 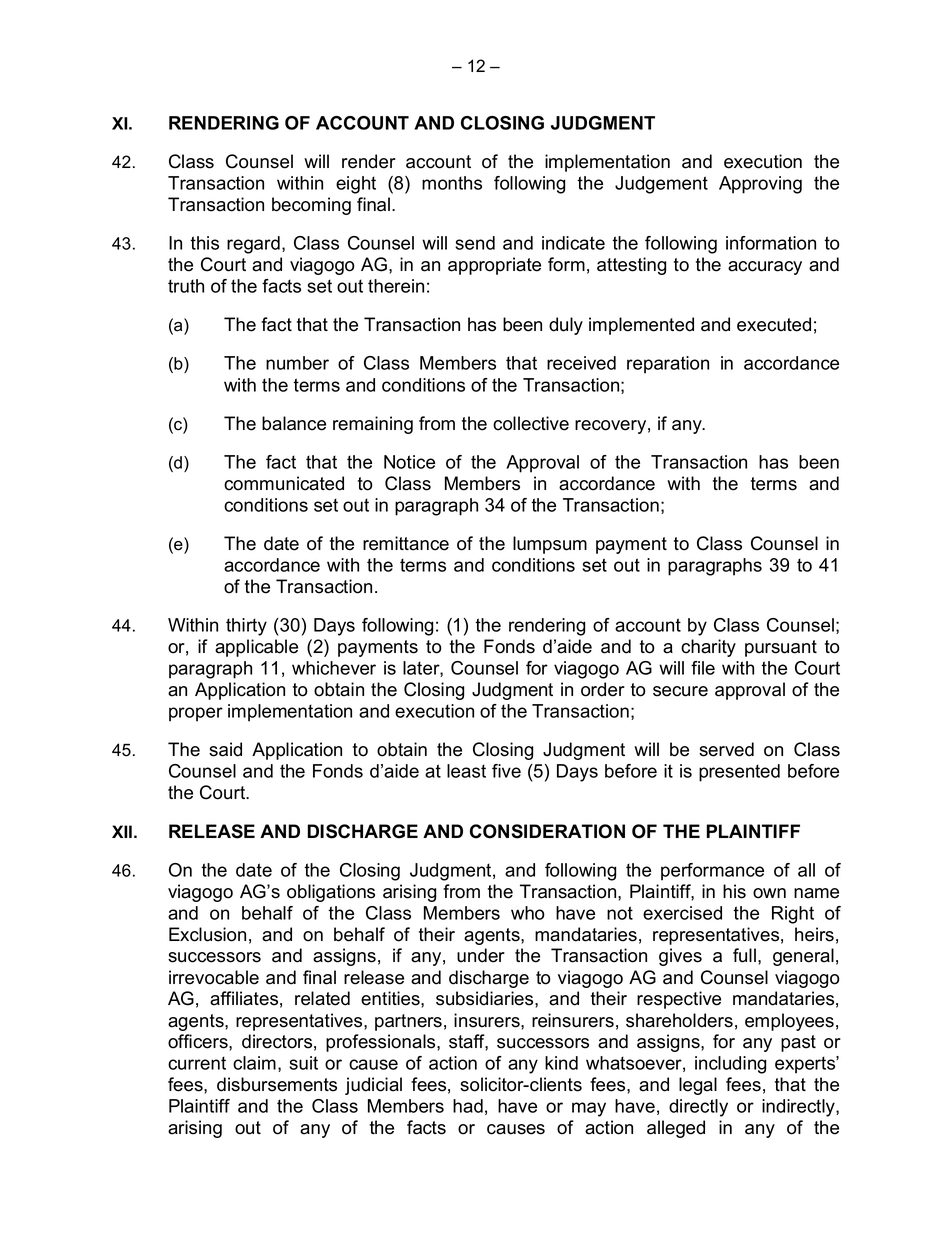 What do you see at coordinates (475, 243) in the document?
I see `send` at bounding box center [475, 243].
